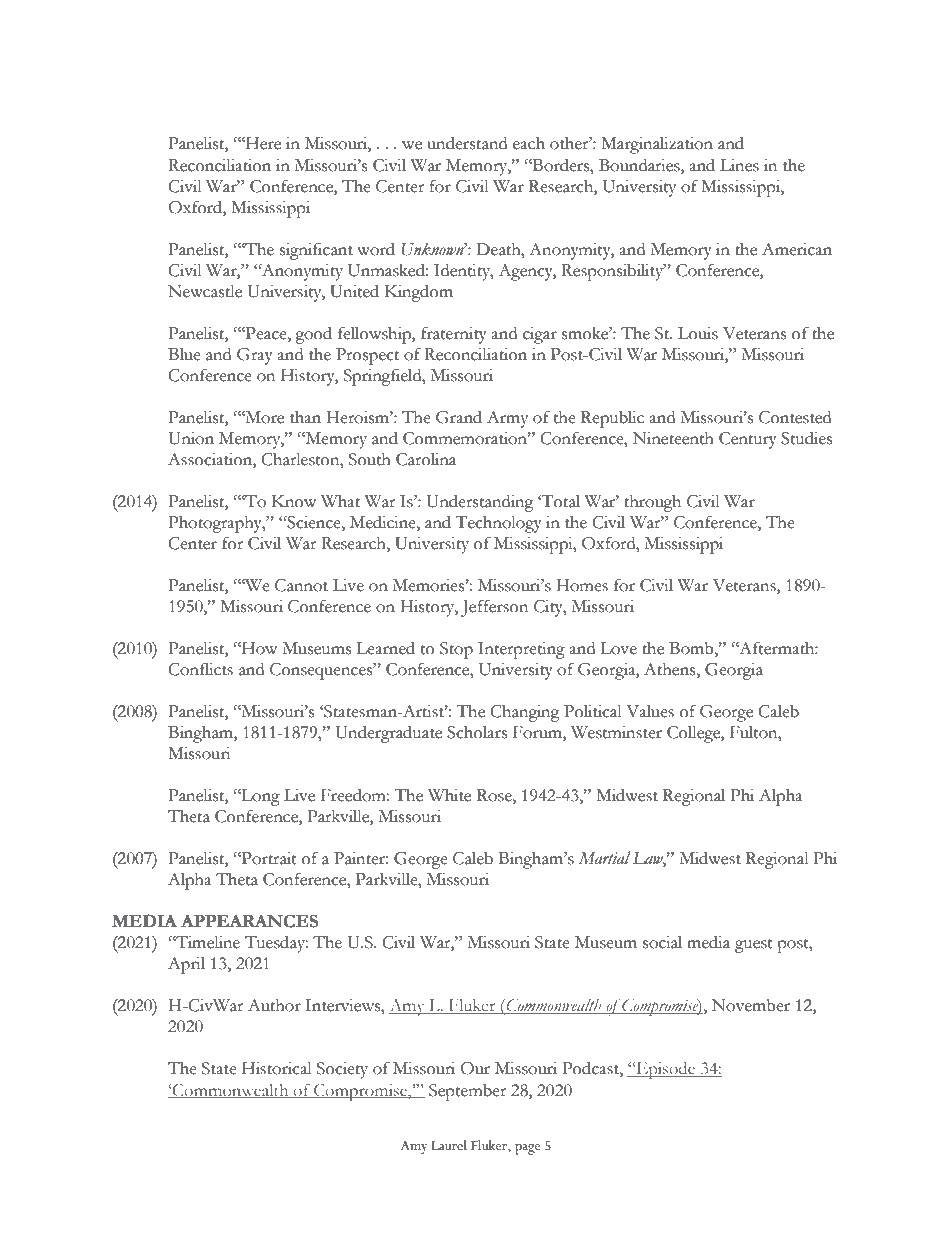 The height and width of the document is (1233, 952). Describe the element at coordinates (316, 251) in the document. I see `significant` at that location.
